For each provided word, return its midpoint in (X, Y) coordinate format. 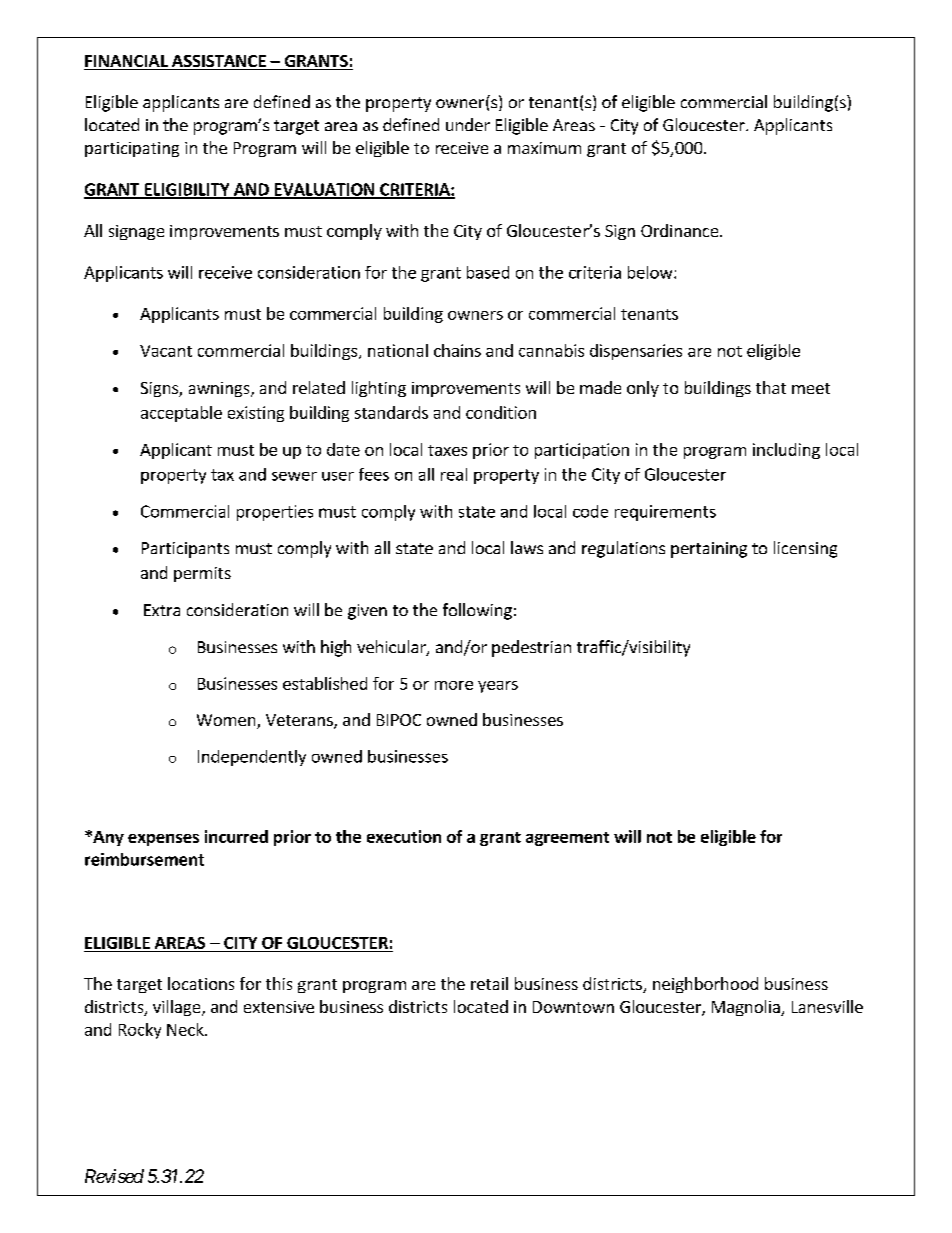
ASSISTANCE (219, 62)
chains (457, 350)
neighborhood (705, 985)
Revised (114, 1176)
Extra (162, 610)
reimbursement (144, 859)
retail (489, 983)
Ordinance (681, 230)
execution (404, 836)
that (771, 387)
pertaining (709, 550)
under (468, 124)
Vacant (166, 351)
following (477, 611)
